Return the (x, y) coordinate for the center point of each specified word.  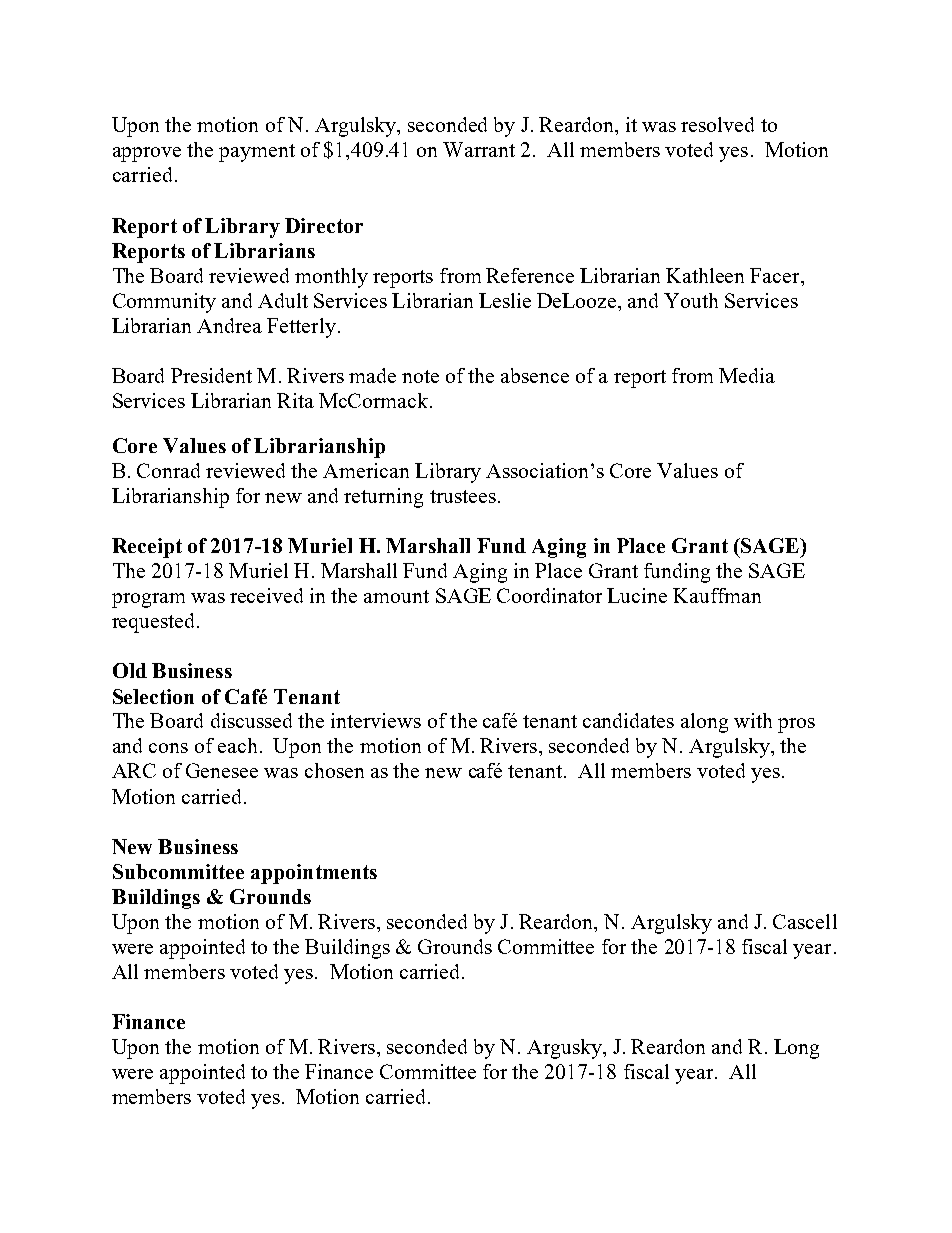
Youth (691, 300)
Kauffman (717, 595)
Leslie (505, 300)
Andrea (229, 325)
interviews (376, 720)
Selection (153, 696)
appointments (314, 874)
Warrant (479, 149)
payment (257, 153)
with (753, 720)
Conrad (168, 470)
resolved (717, 124)
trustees (463, 496)
